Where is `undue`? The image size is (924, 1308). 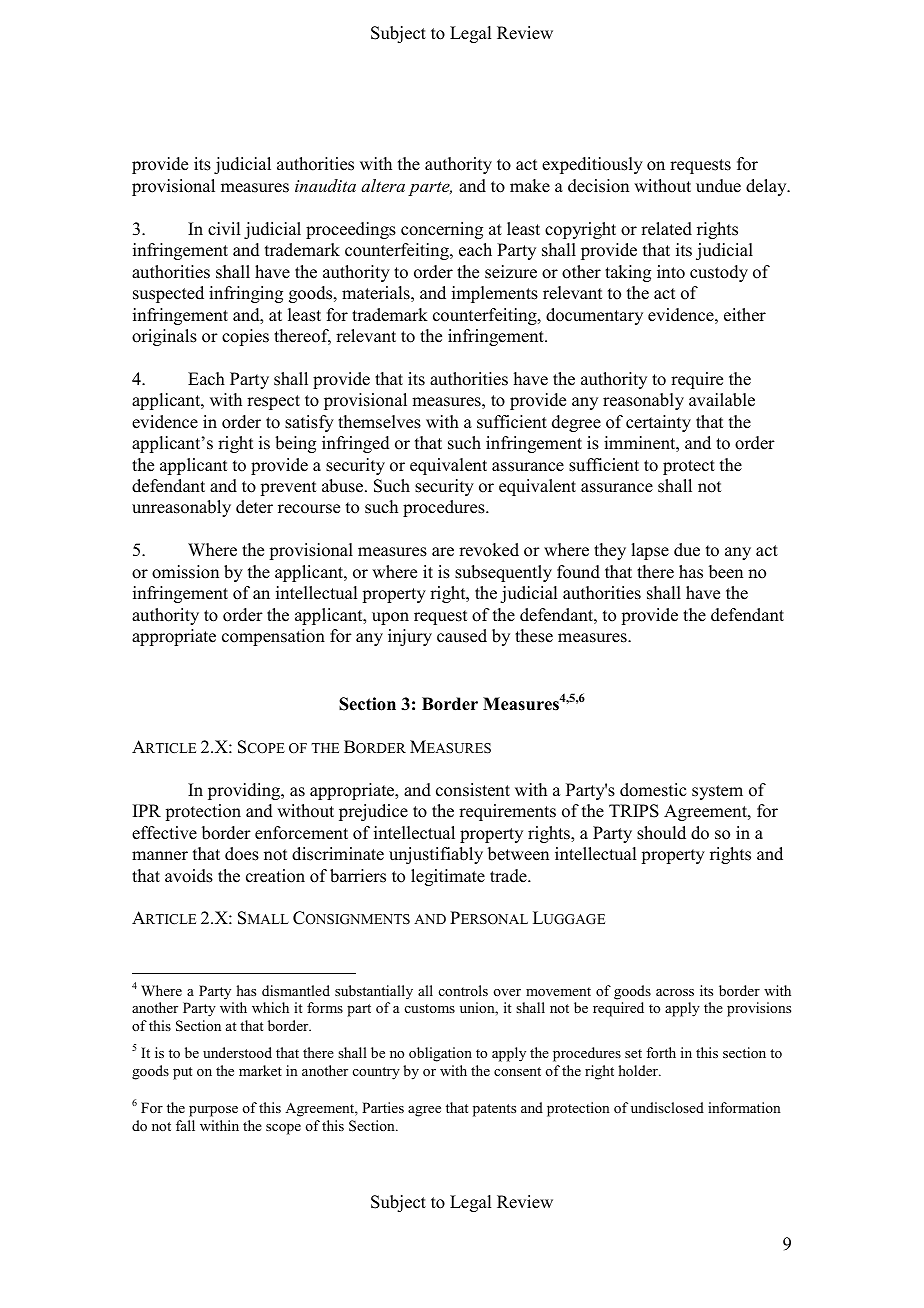
undue is located at coordinates (718, 186).
